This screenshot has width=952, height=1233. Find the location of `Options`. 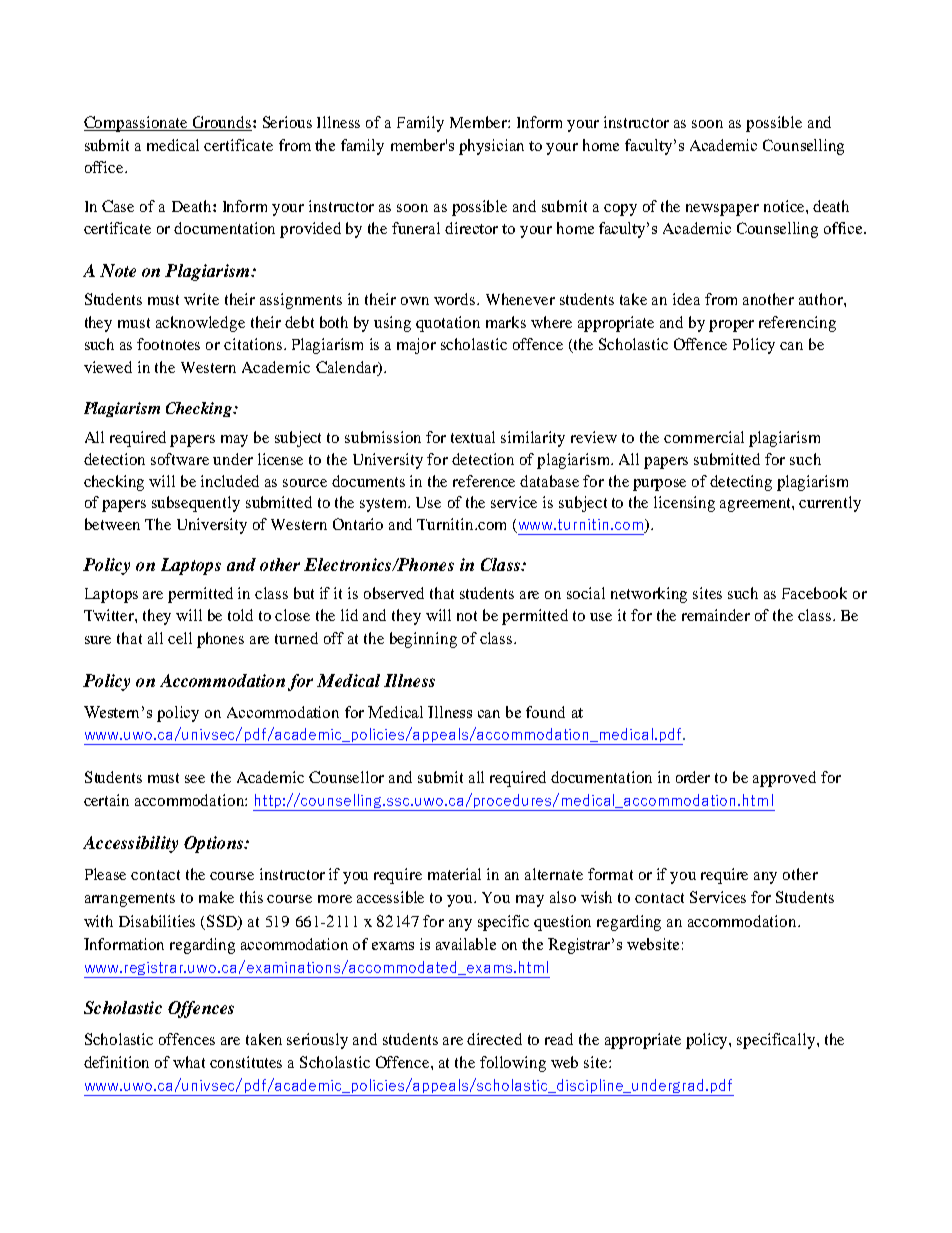

Options is located at coordinates (215, 844).
